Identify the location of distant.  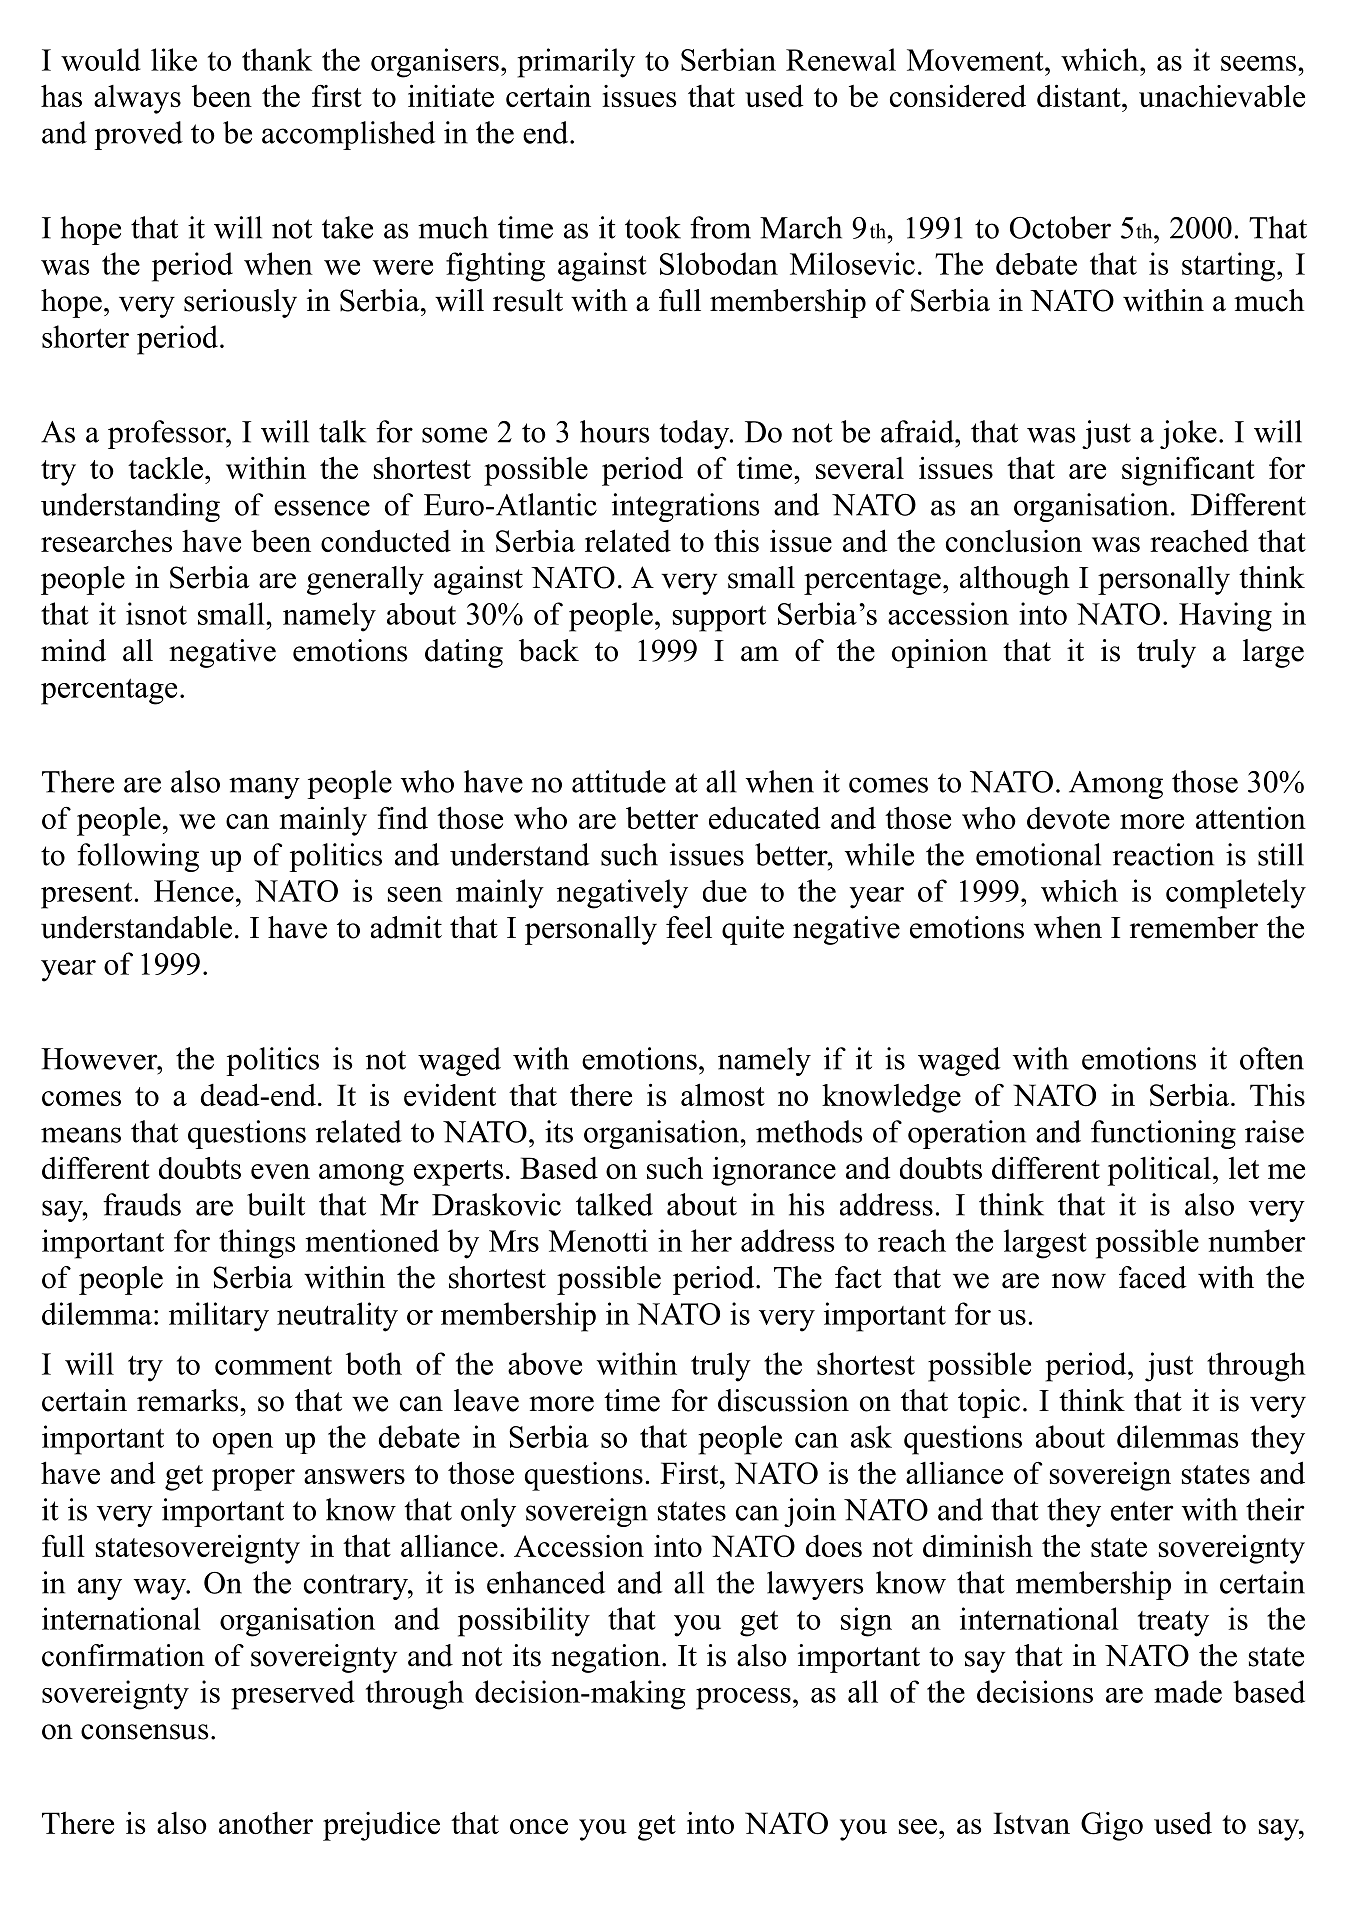
(1080, 95).
